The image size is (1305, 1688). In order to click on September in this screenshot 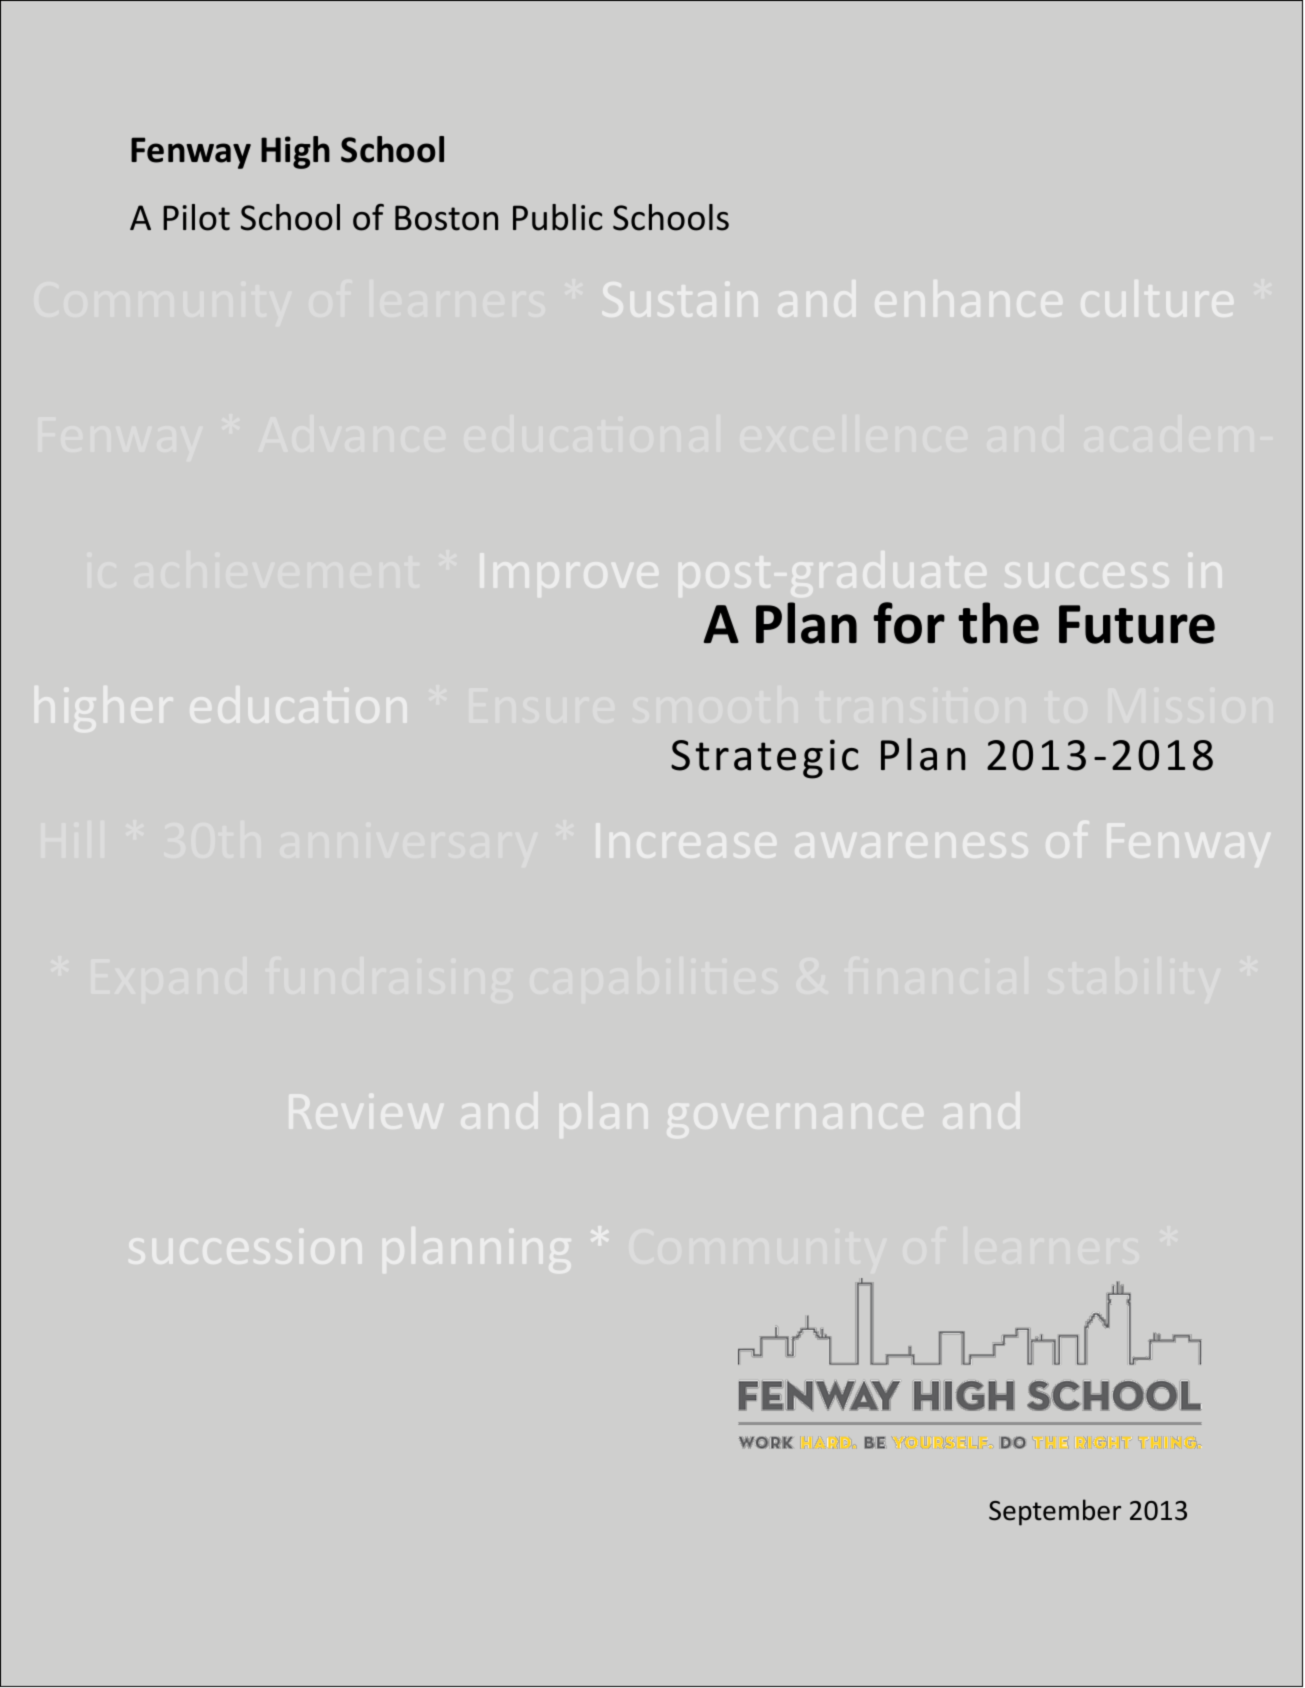, I will do `click(1055, 1512)`.
